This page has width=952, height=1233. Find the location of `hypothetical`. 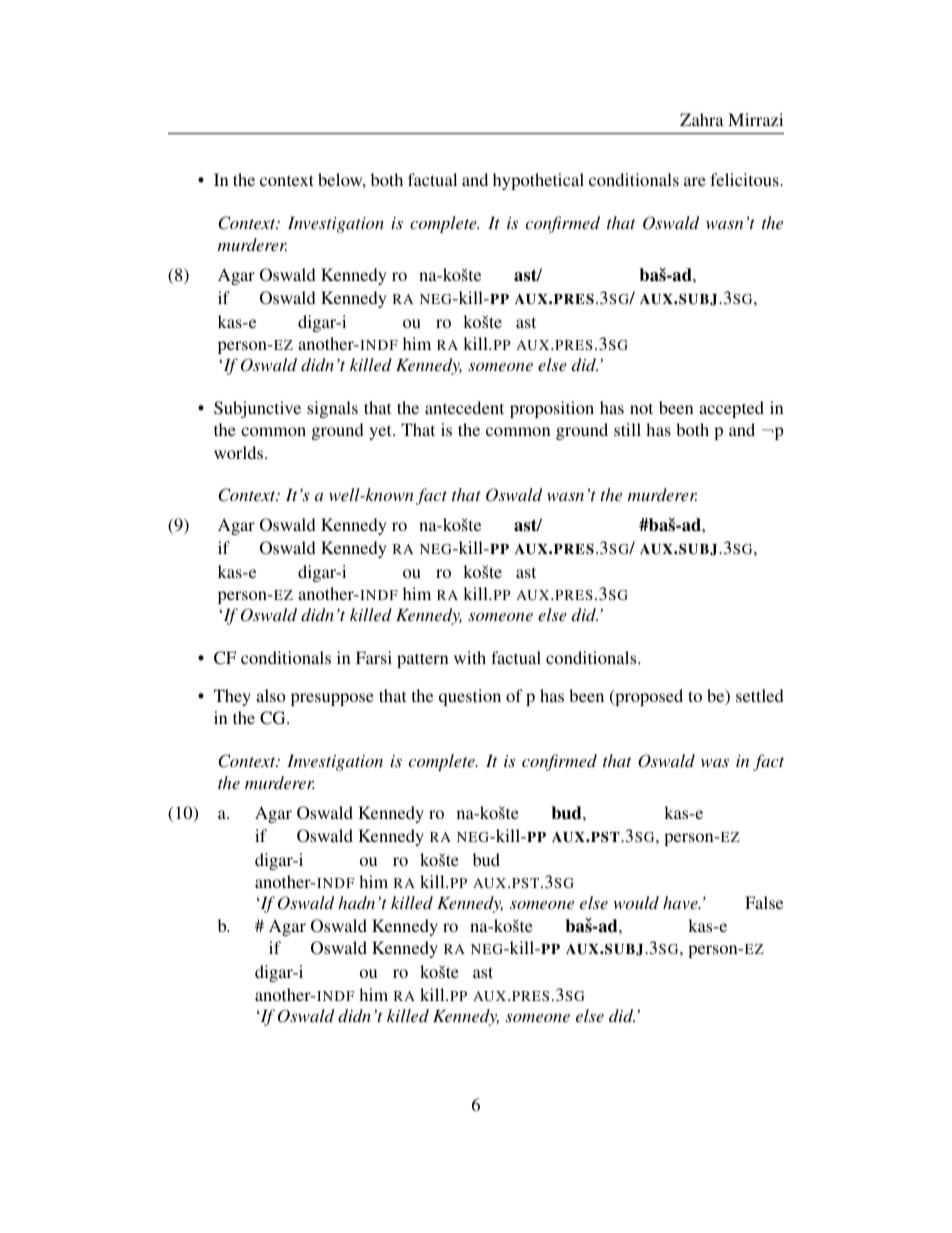

hypothetical is located at coordinates (538, 181).
